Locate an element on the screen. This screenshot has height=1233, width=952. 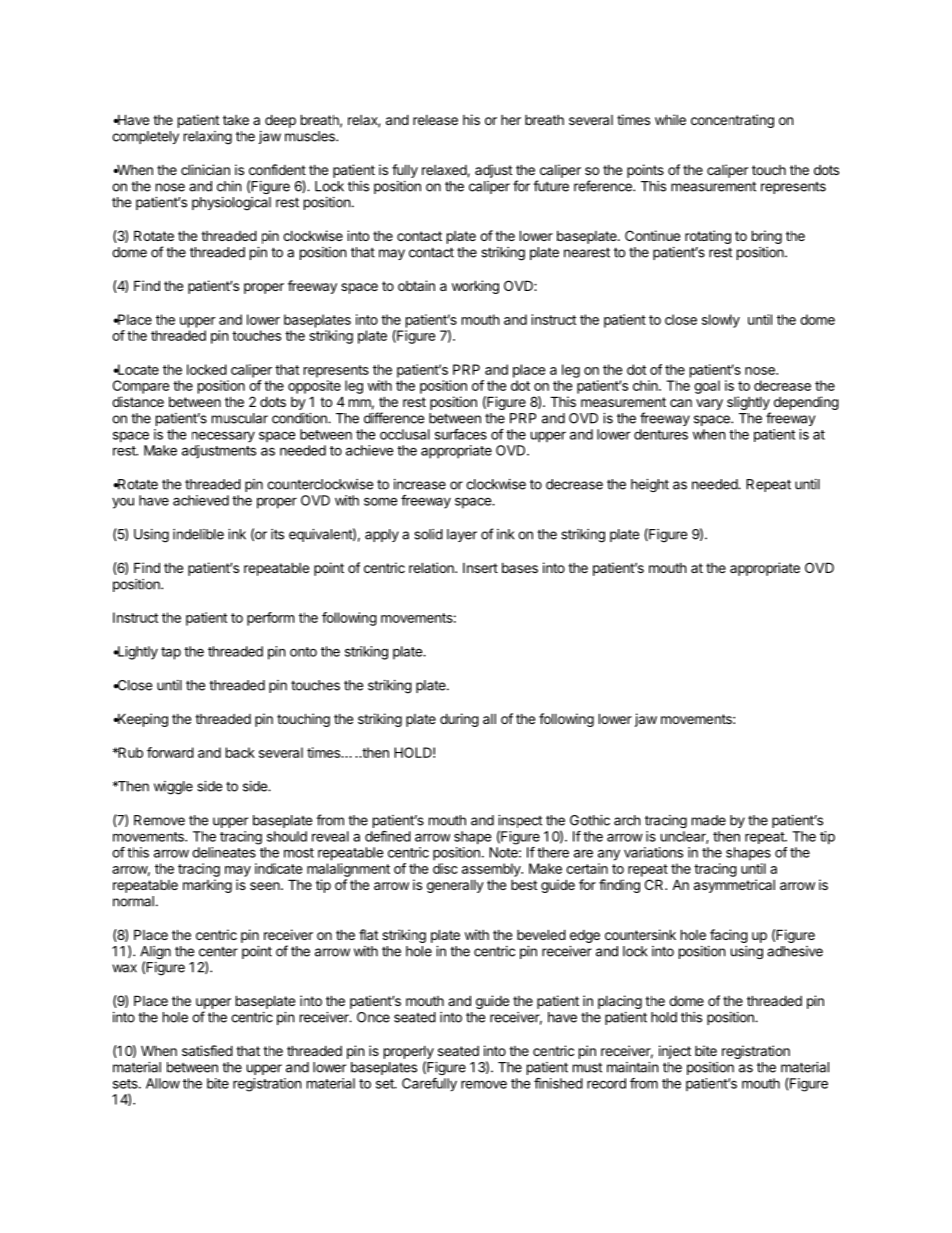
satisfied is located at coordinates (207, 1050).
